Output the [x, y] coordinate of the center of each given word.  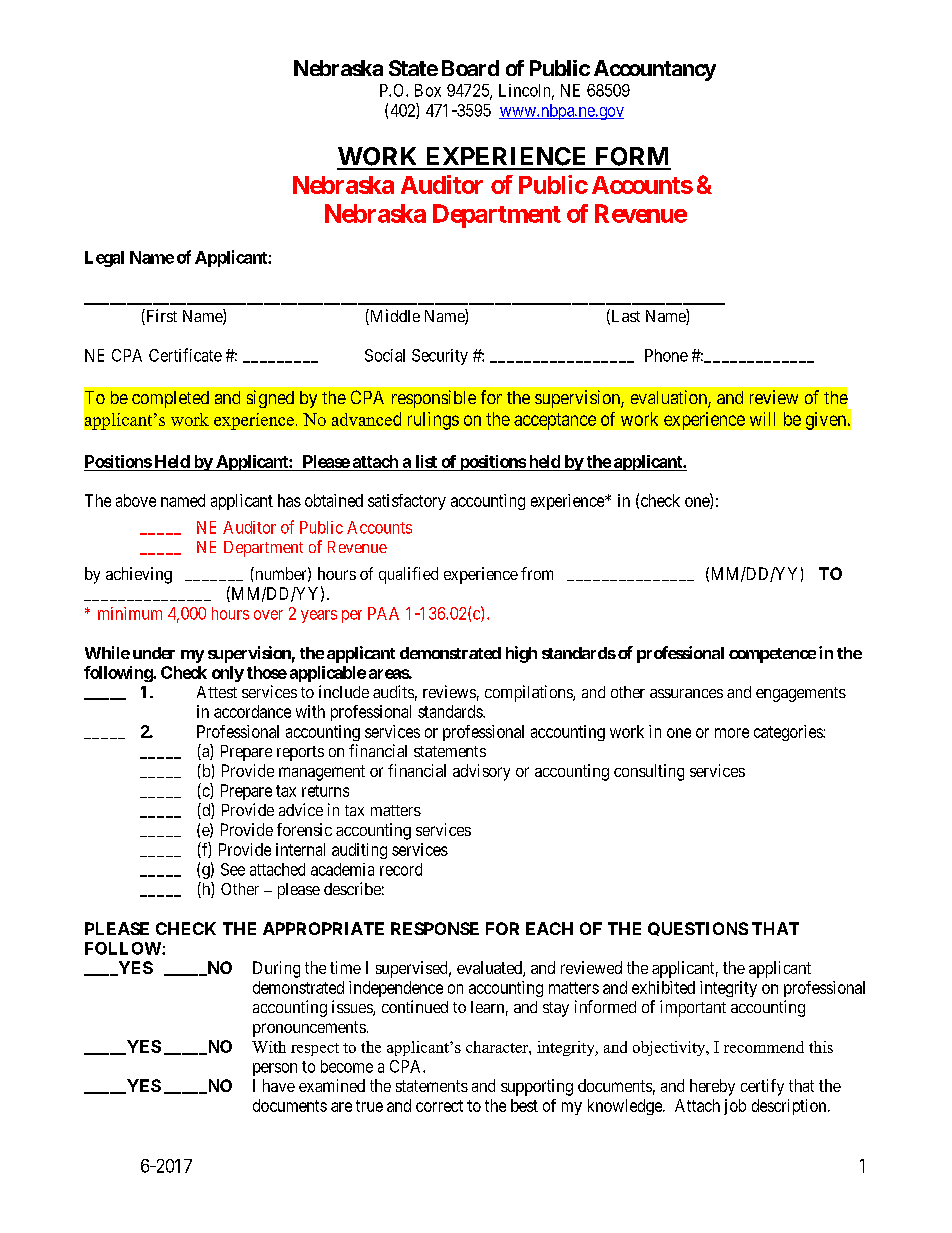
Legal [104, 259]
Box [428, 90]
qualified [408, 575]
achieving [139, 575]
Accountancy [655, 70]
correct [439, 1106]
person [275, 1069]
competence [772, 655]
